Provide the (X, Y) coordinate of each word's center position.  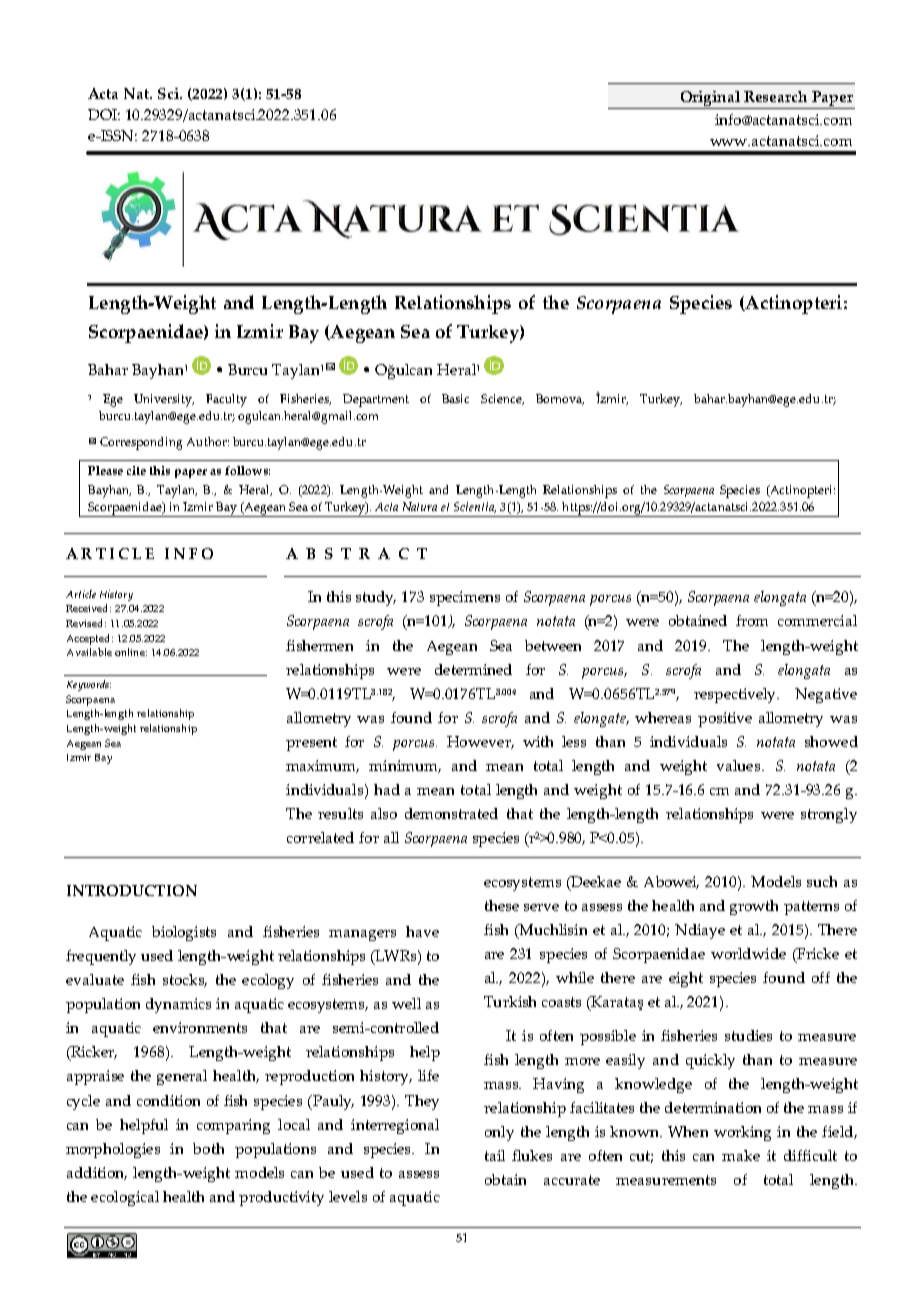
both (208, 1148)
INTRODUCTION (132, 890)
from (752, 620)
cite (136, 470)
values (740, 765)
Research (775, 96)
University (164, 400)
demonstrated (451, 813)
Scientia (475, 507)
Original (710, 98)
